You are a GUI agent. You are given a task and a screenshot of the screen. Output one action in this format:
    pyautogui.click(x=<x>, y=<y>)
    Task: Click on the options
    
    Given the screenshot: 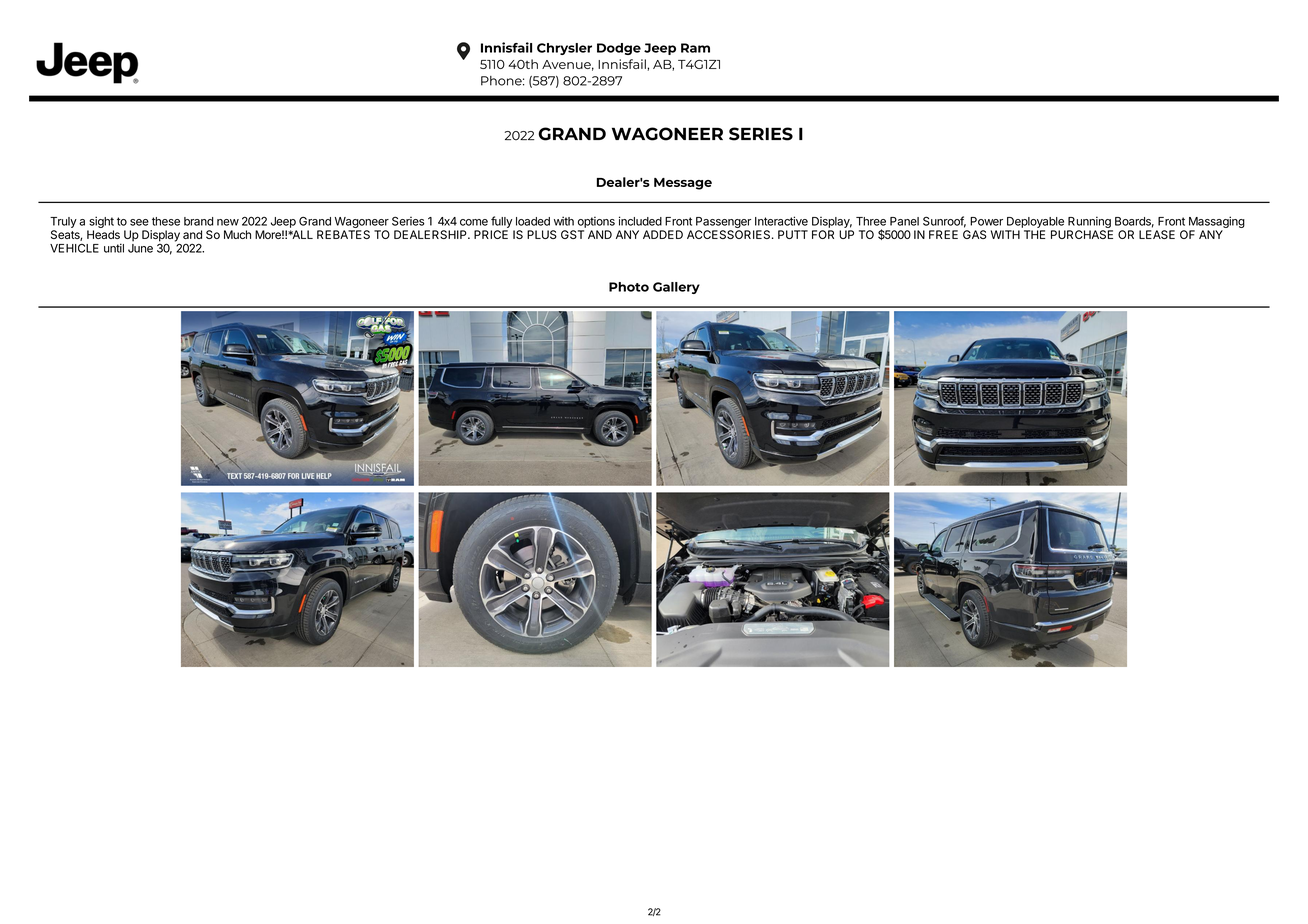 What is the action you would take?
    pyautogui.click(x=596, y=222)
